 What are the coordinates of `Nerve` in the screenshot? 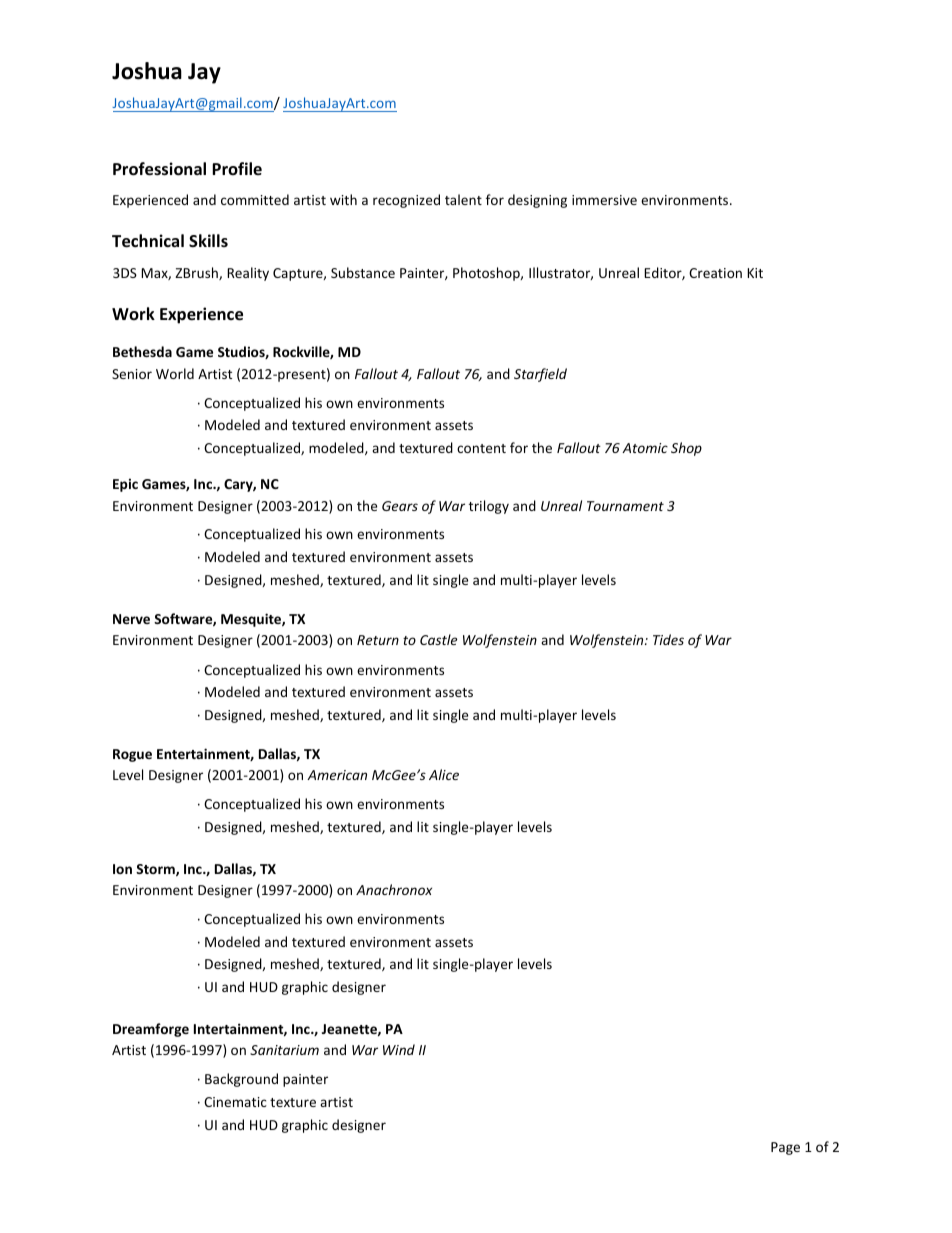 It's located at (131, 619).
